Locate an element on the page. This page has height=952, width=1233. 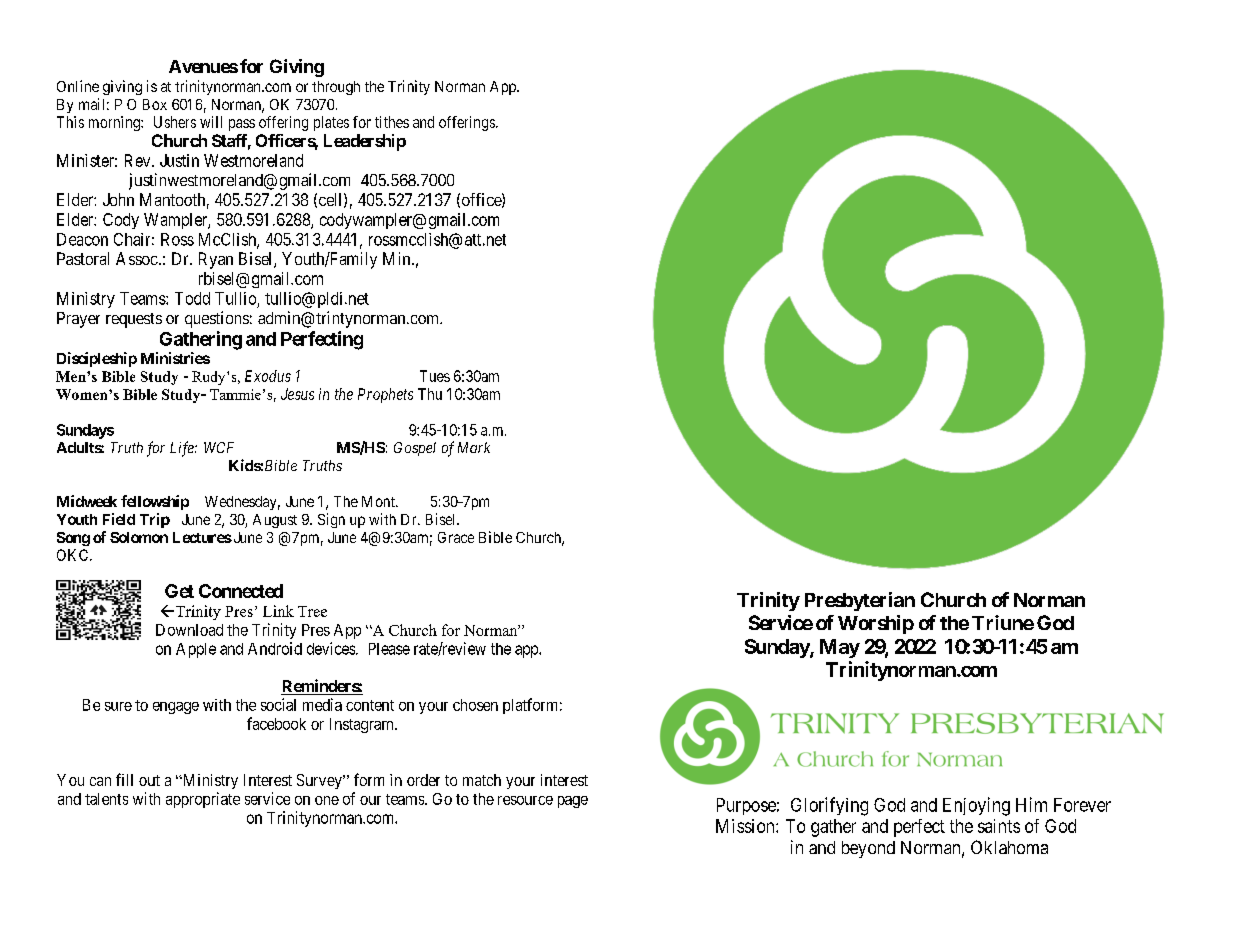
Ushers is located at coordinates (175, 122).
